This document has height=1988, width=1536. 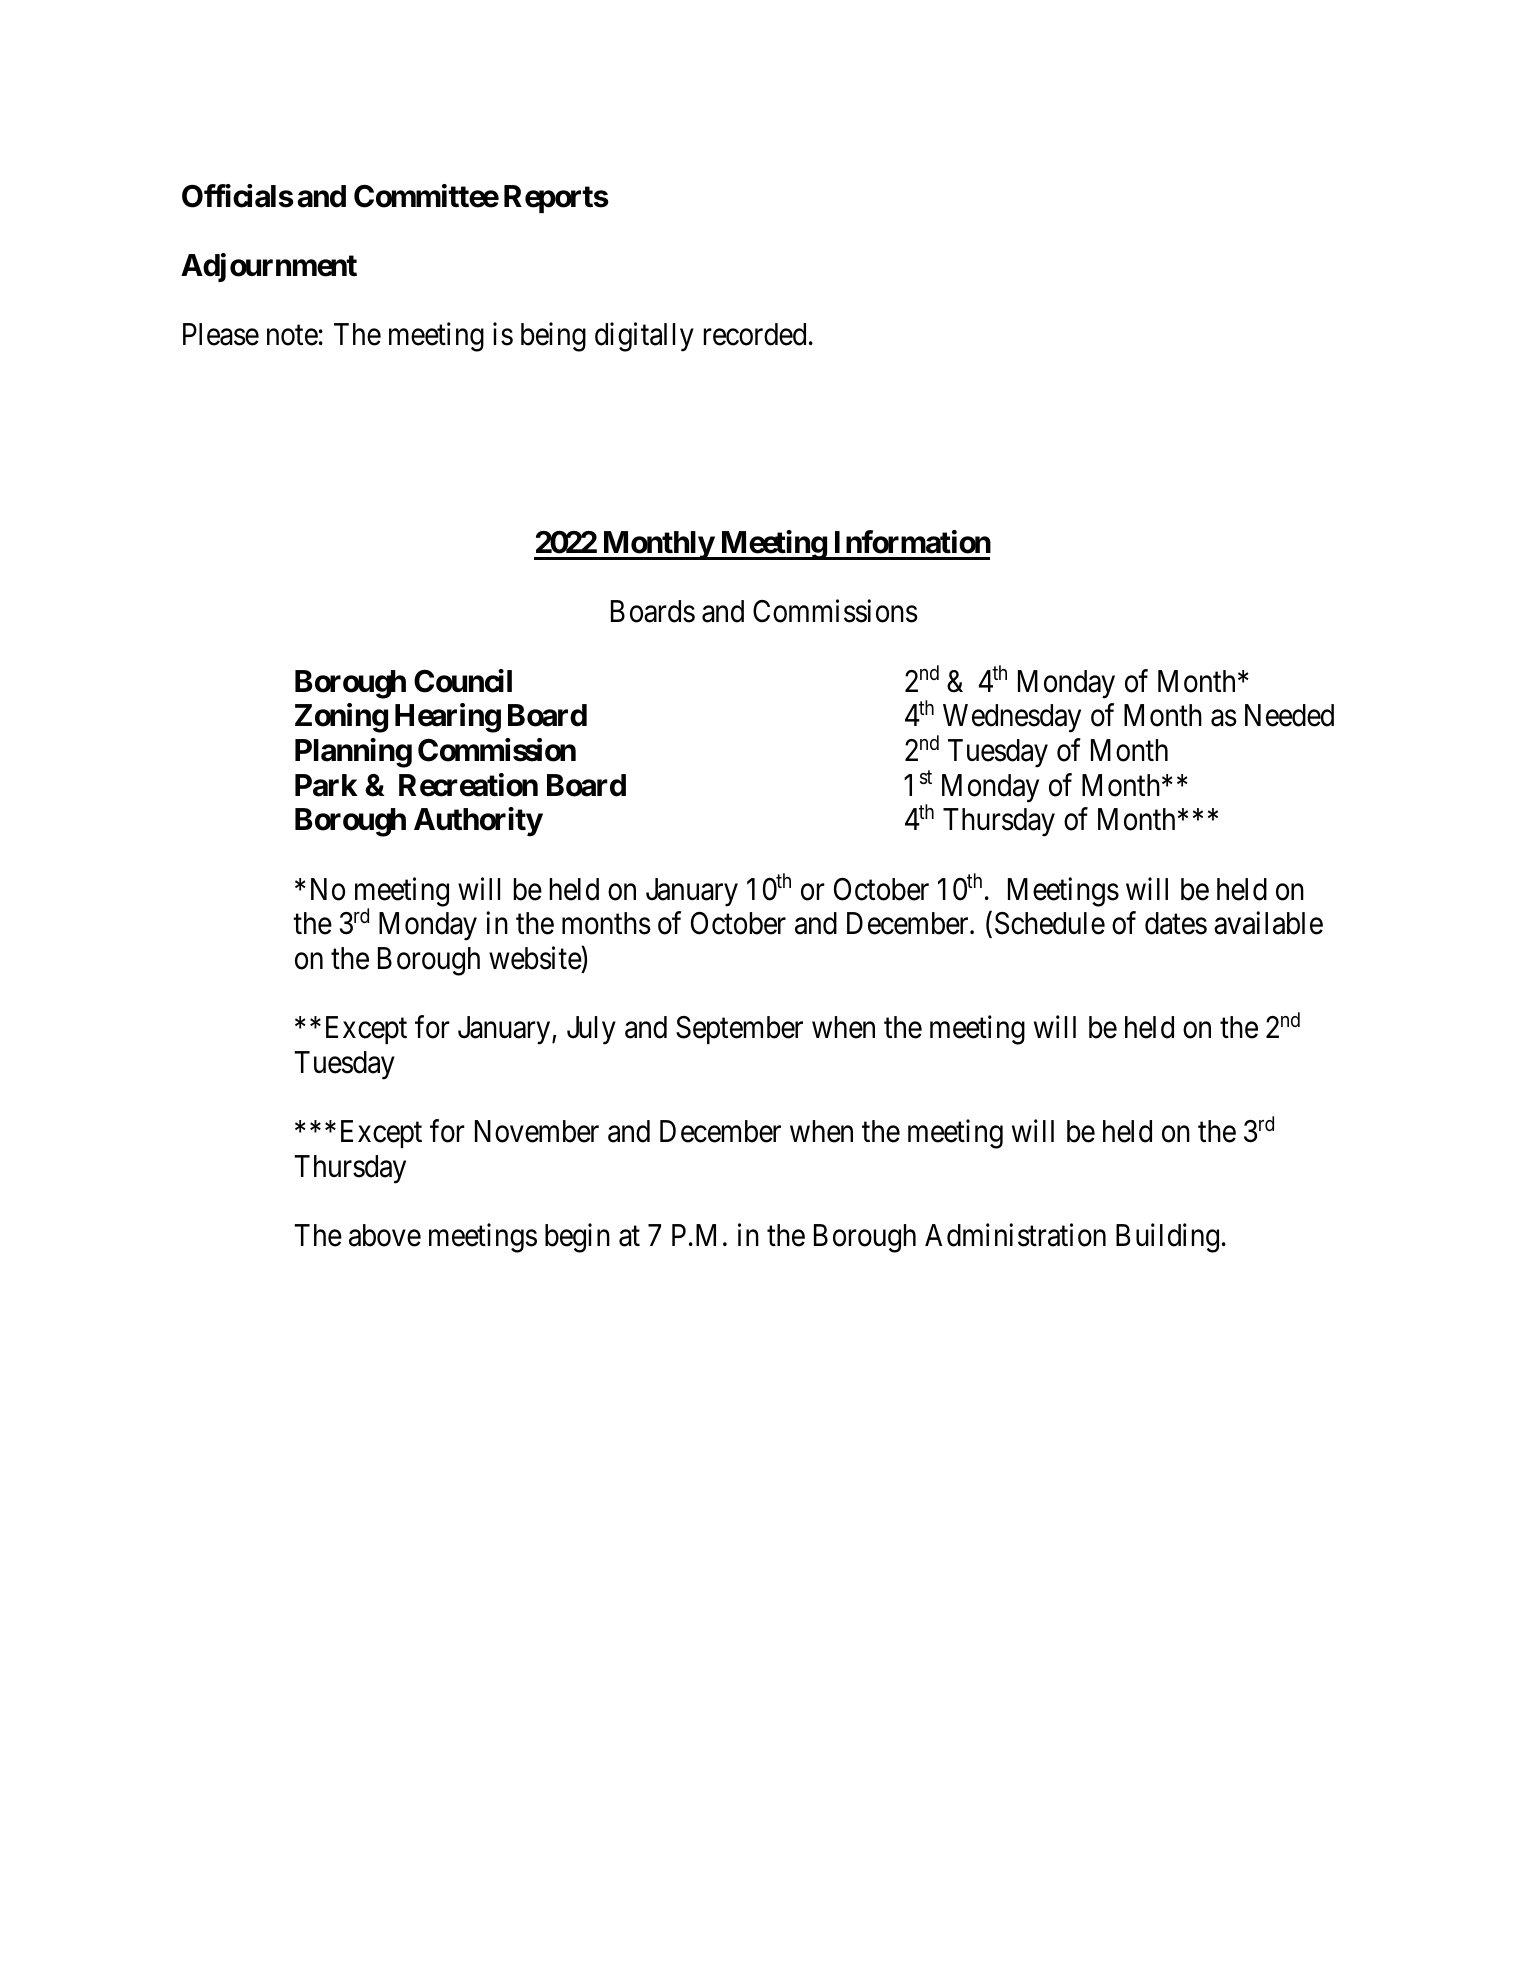 What do you see at coordinates (644, 337) in the document?
I see `digitally` at bounding box center [644, 337].
